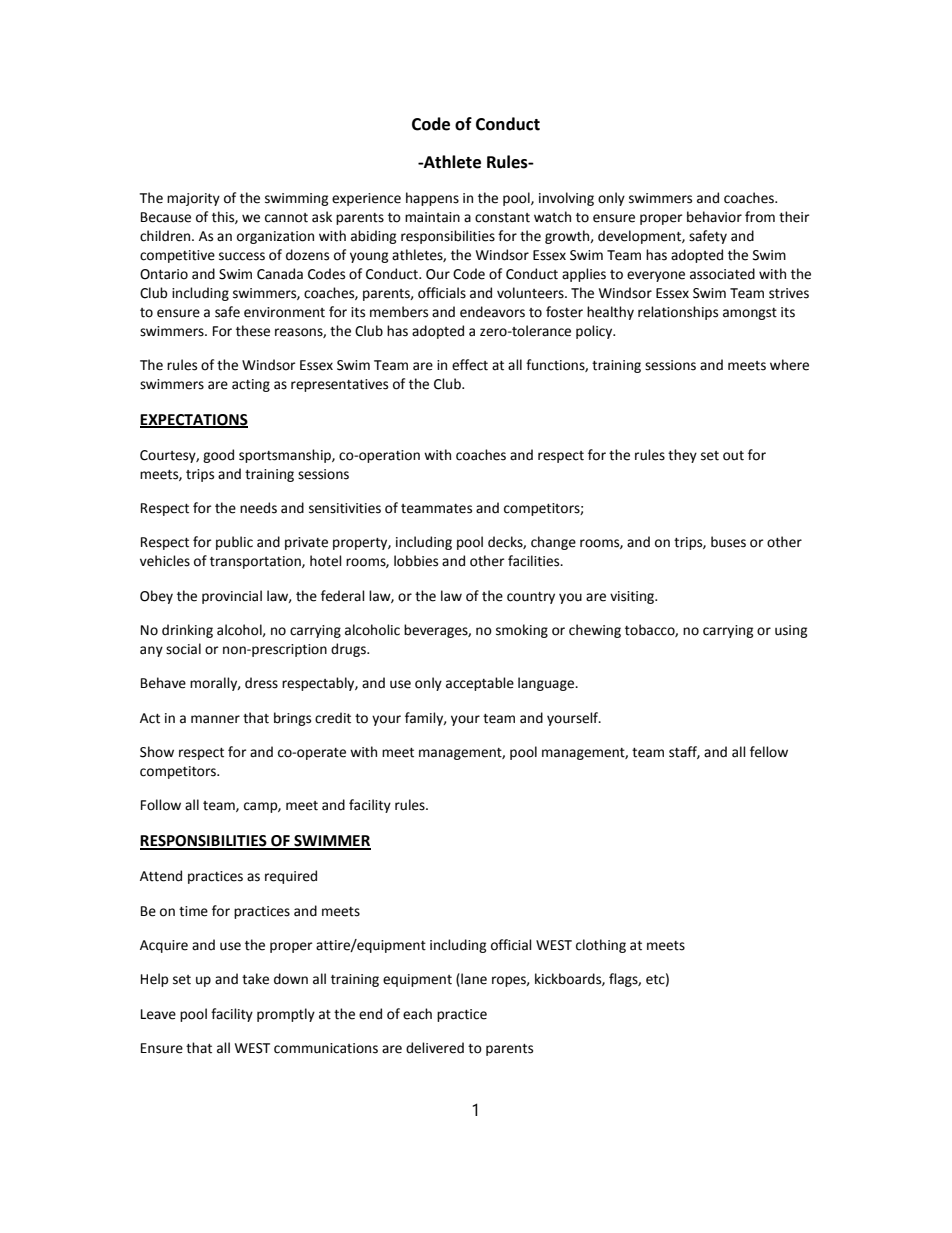 The width and height of the screenshot is (952, 1233). I want to click on provincial, so click(232, 597).
